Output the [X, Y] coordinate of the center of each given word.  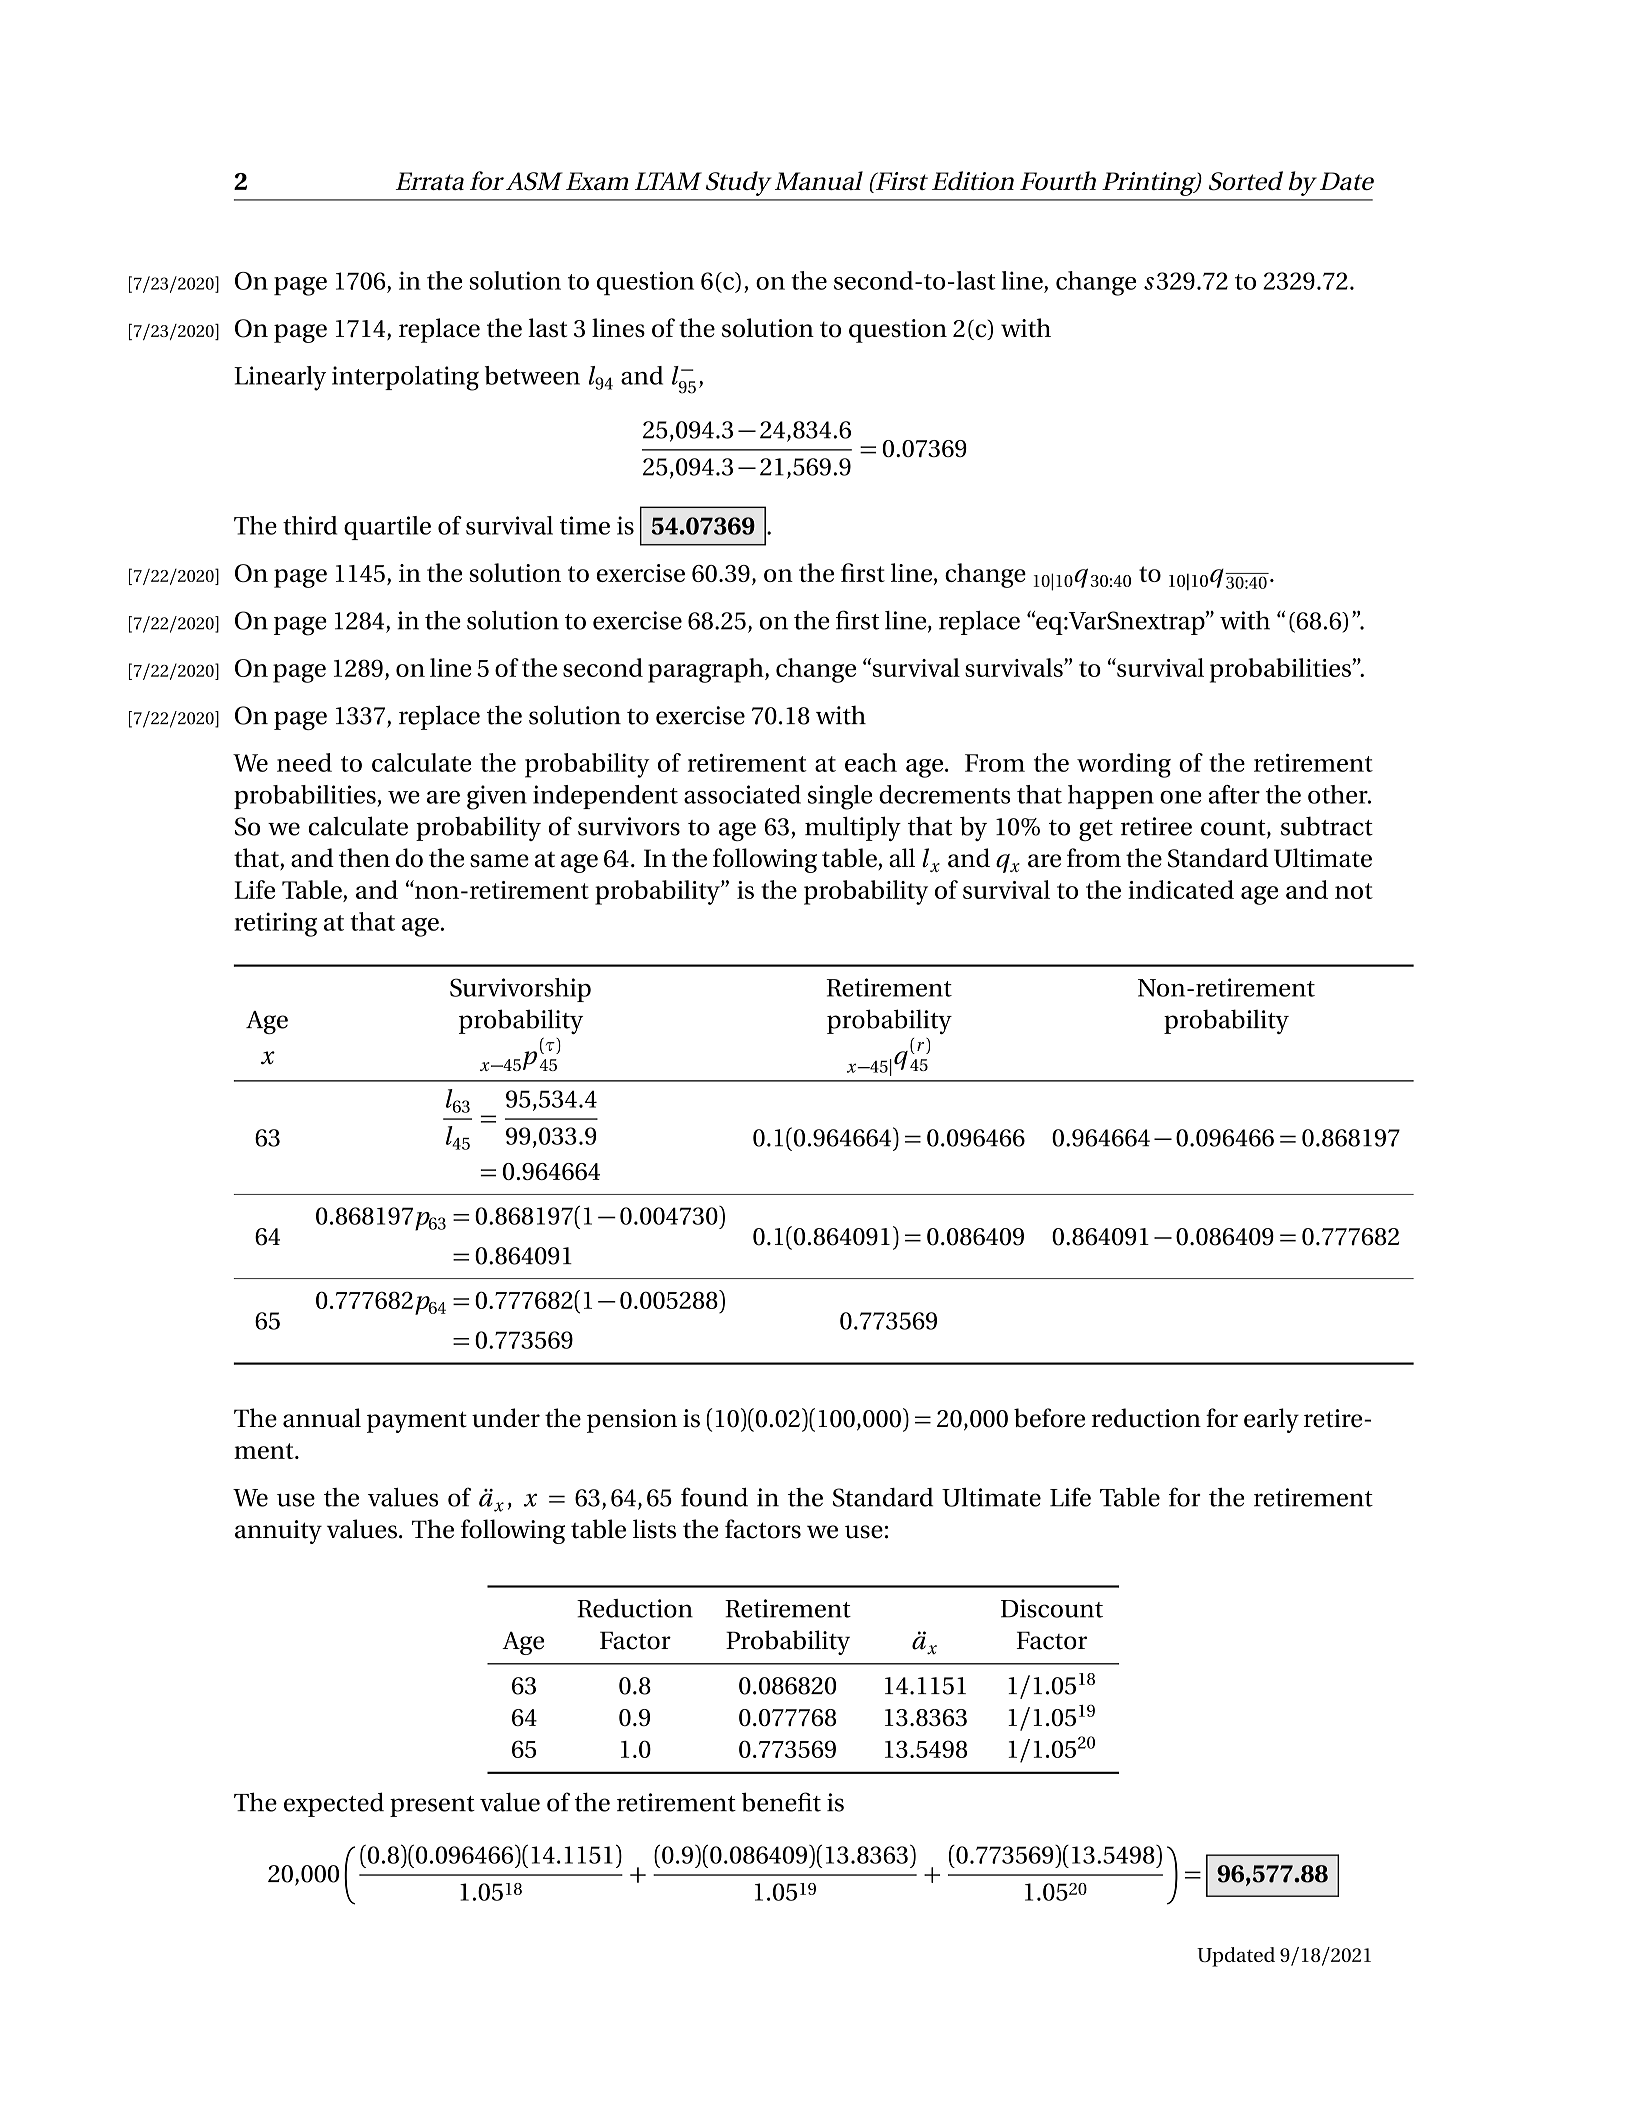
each [871, 762]
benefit [781, 1802]
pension [632, 1421]
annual [322, 1418]
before [1049, 1418]
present [432, 1806]
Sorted [1246, 181]
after [1234, 794]
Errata [430, 181]
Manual [819, 180]
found [714, 1497]
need [304, 762]
